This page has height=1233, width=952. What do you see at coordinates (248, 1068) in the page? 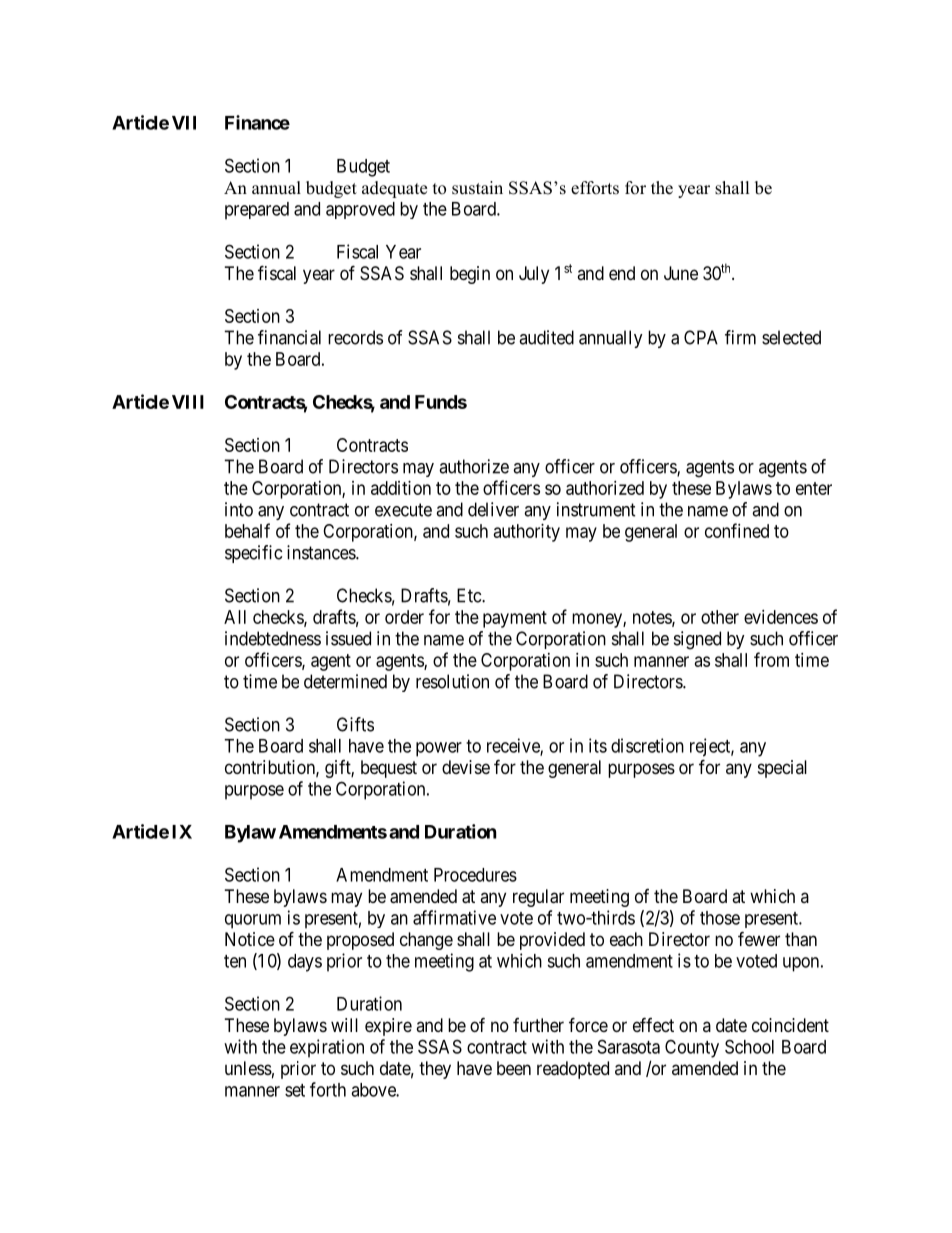
I see `unless` at bounding box center [248, 1068].
